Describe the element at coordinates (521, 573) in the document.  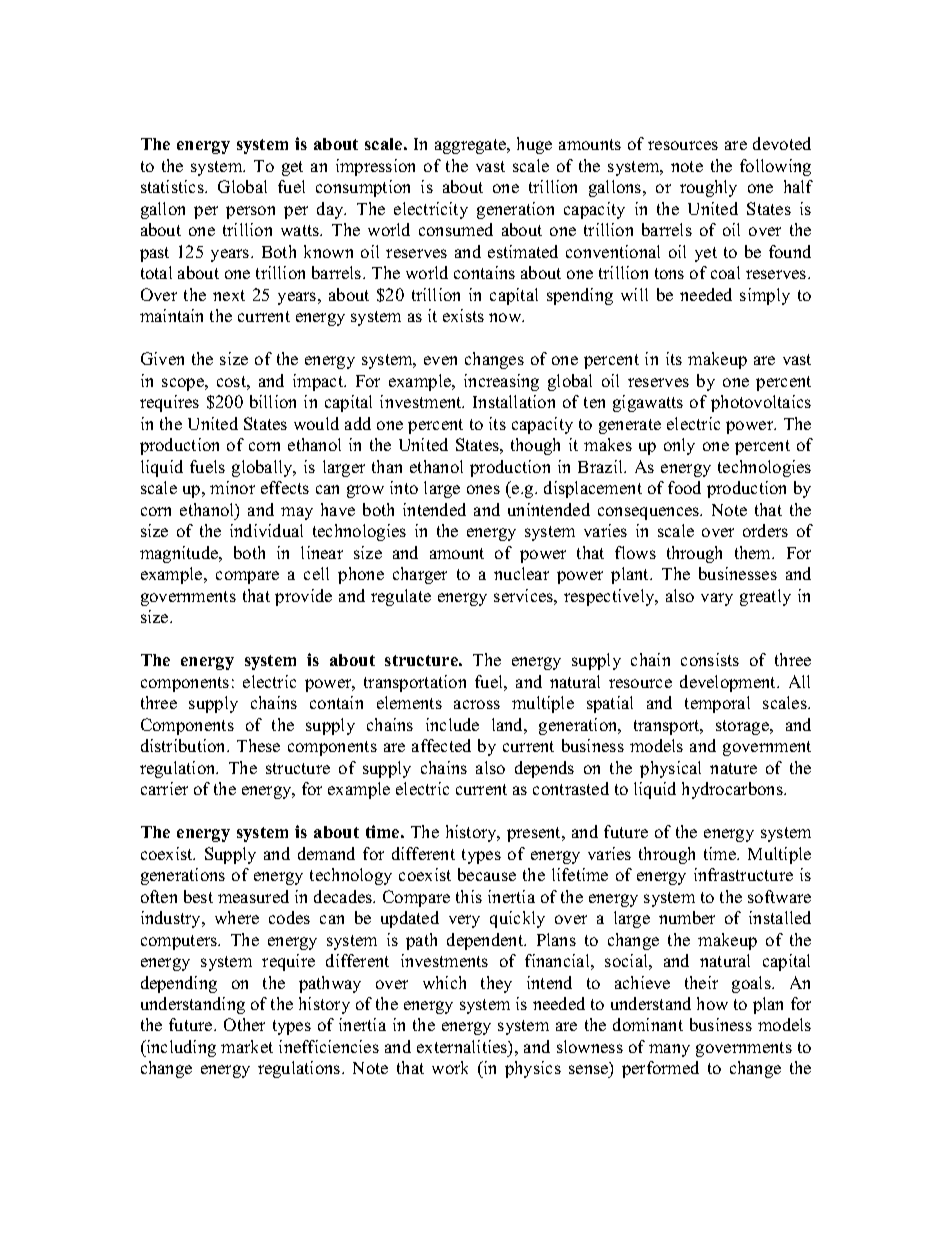
I see `nuclear` at that location.
